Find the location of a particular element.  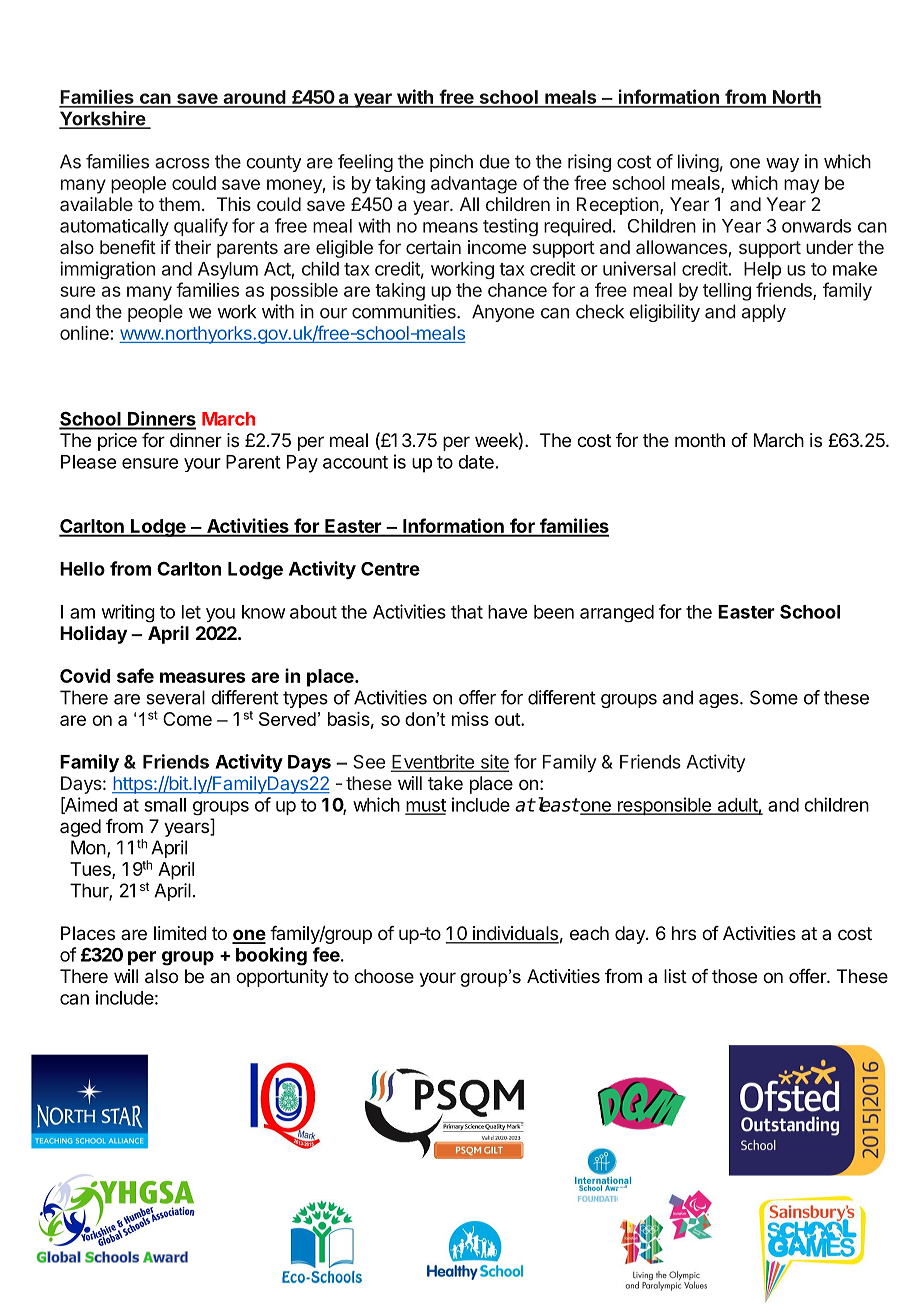

Centre is located at coordinates (390, 569).
